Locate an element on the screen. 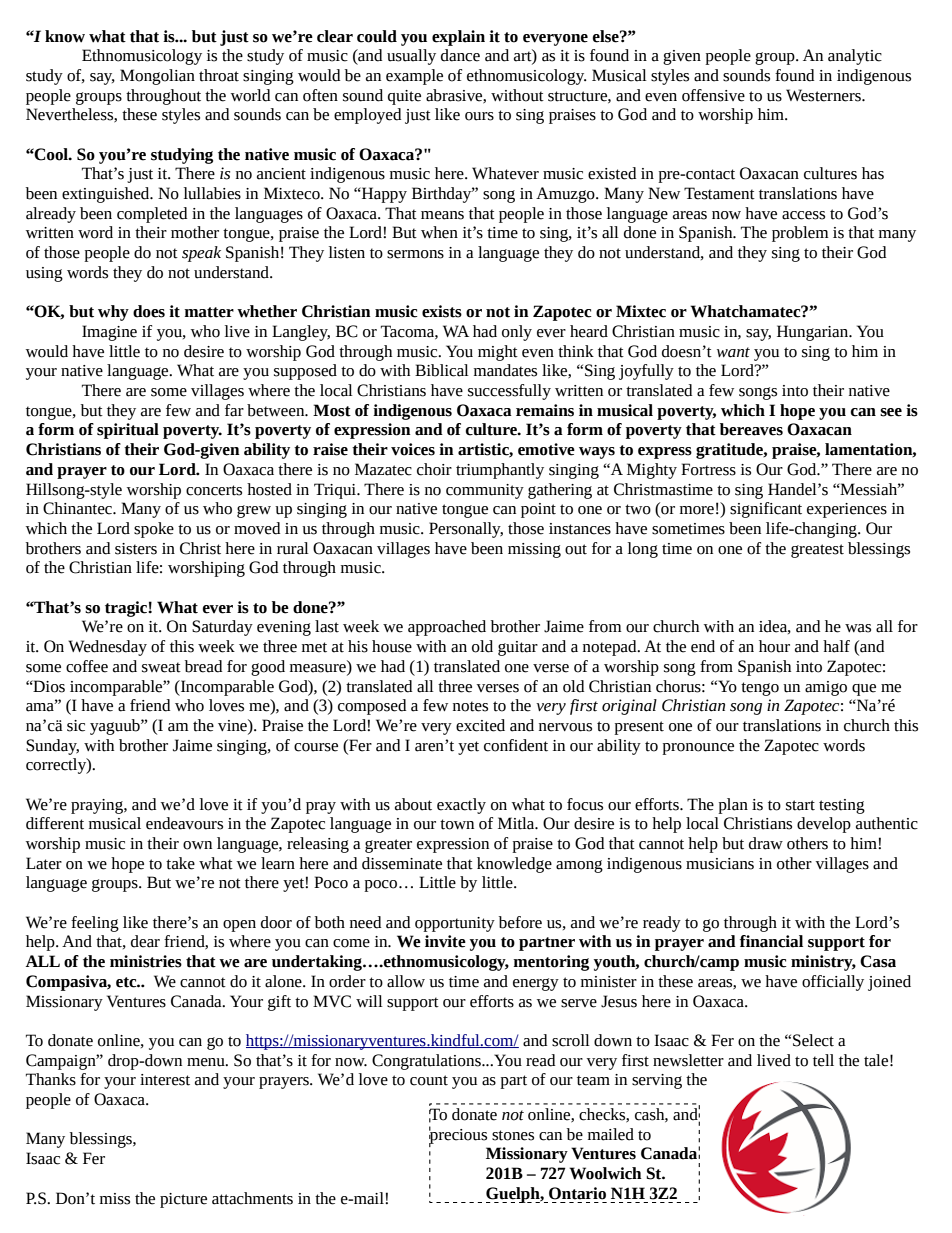 Image resolution: width=952 pixels, height=1233 pixels. tell is located at coordinates (823, 1060).
